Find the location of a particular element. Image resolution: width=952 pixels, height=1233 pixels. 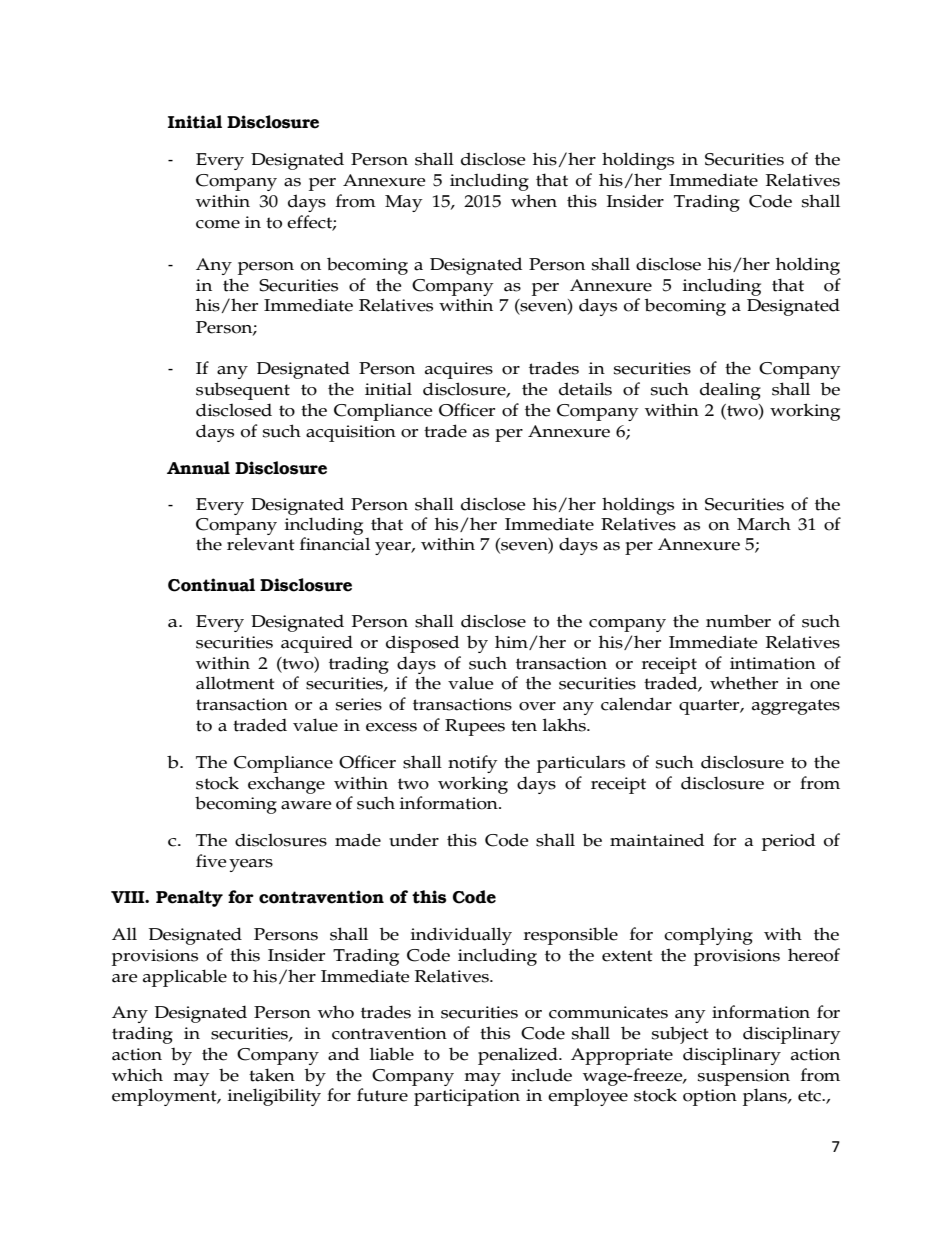

intimation is located at coordinates (773, 663).
